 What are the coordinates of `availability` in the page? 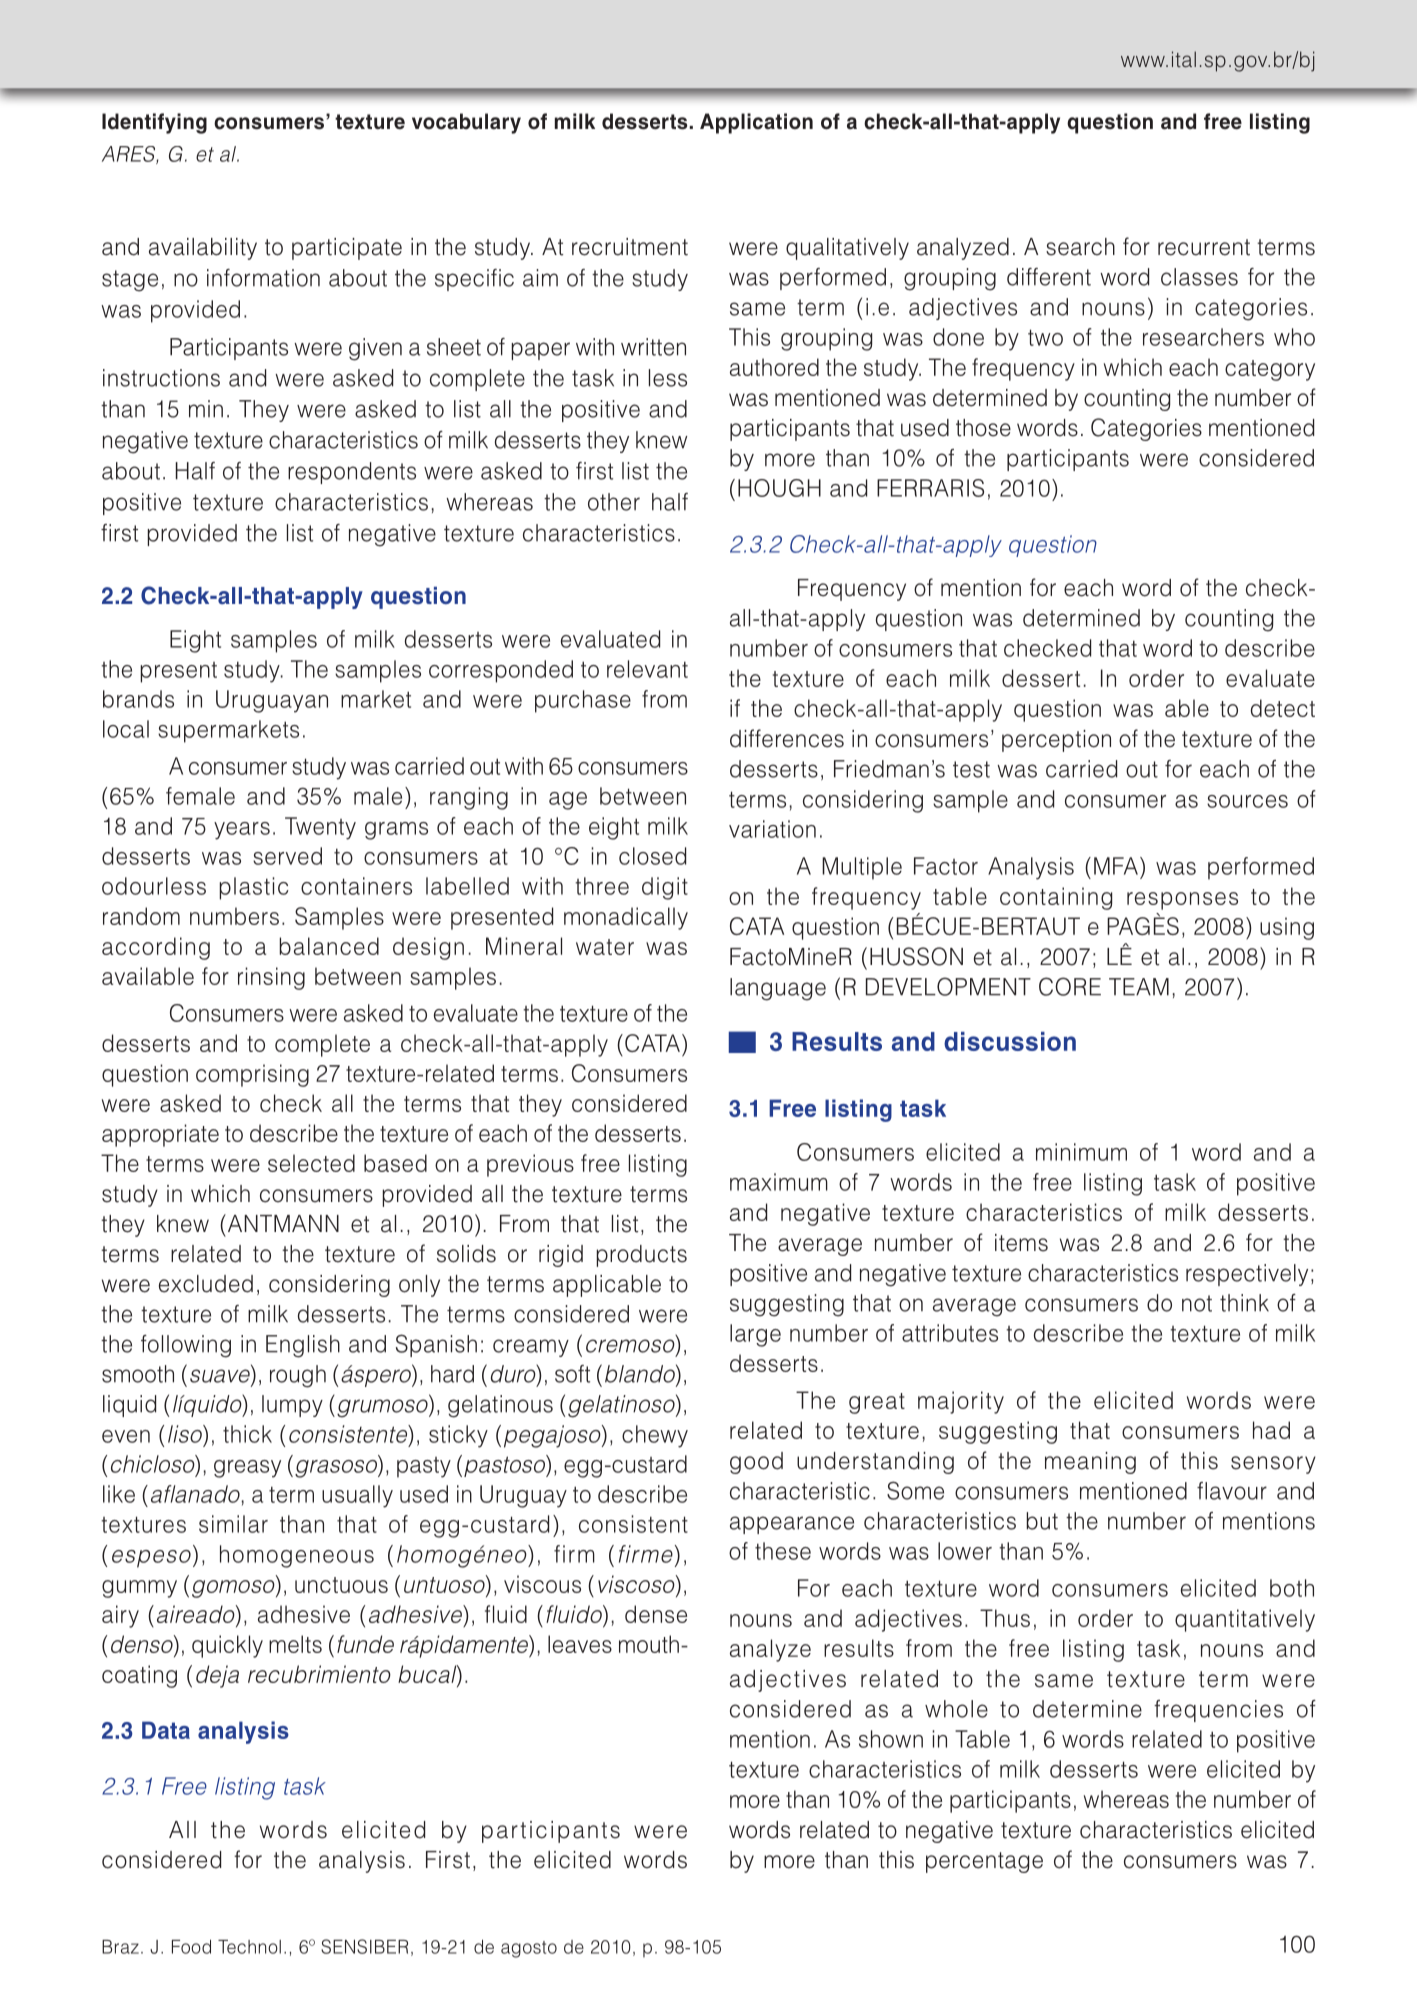 It's located at (203, 249).
